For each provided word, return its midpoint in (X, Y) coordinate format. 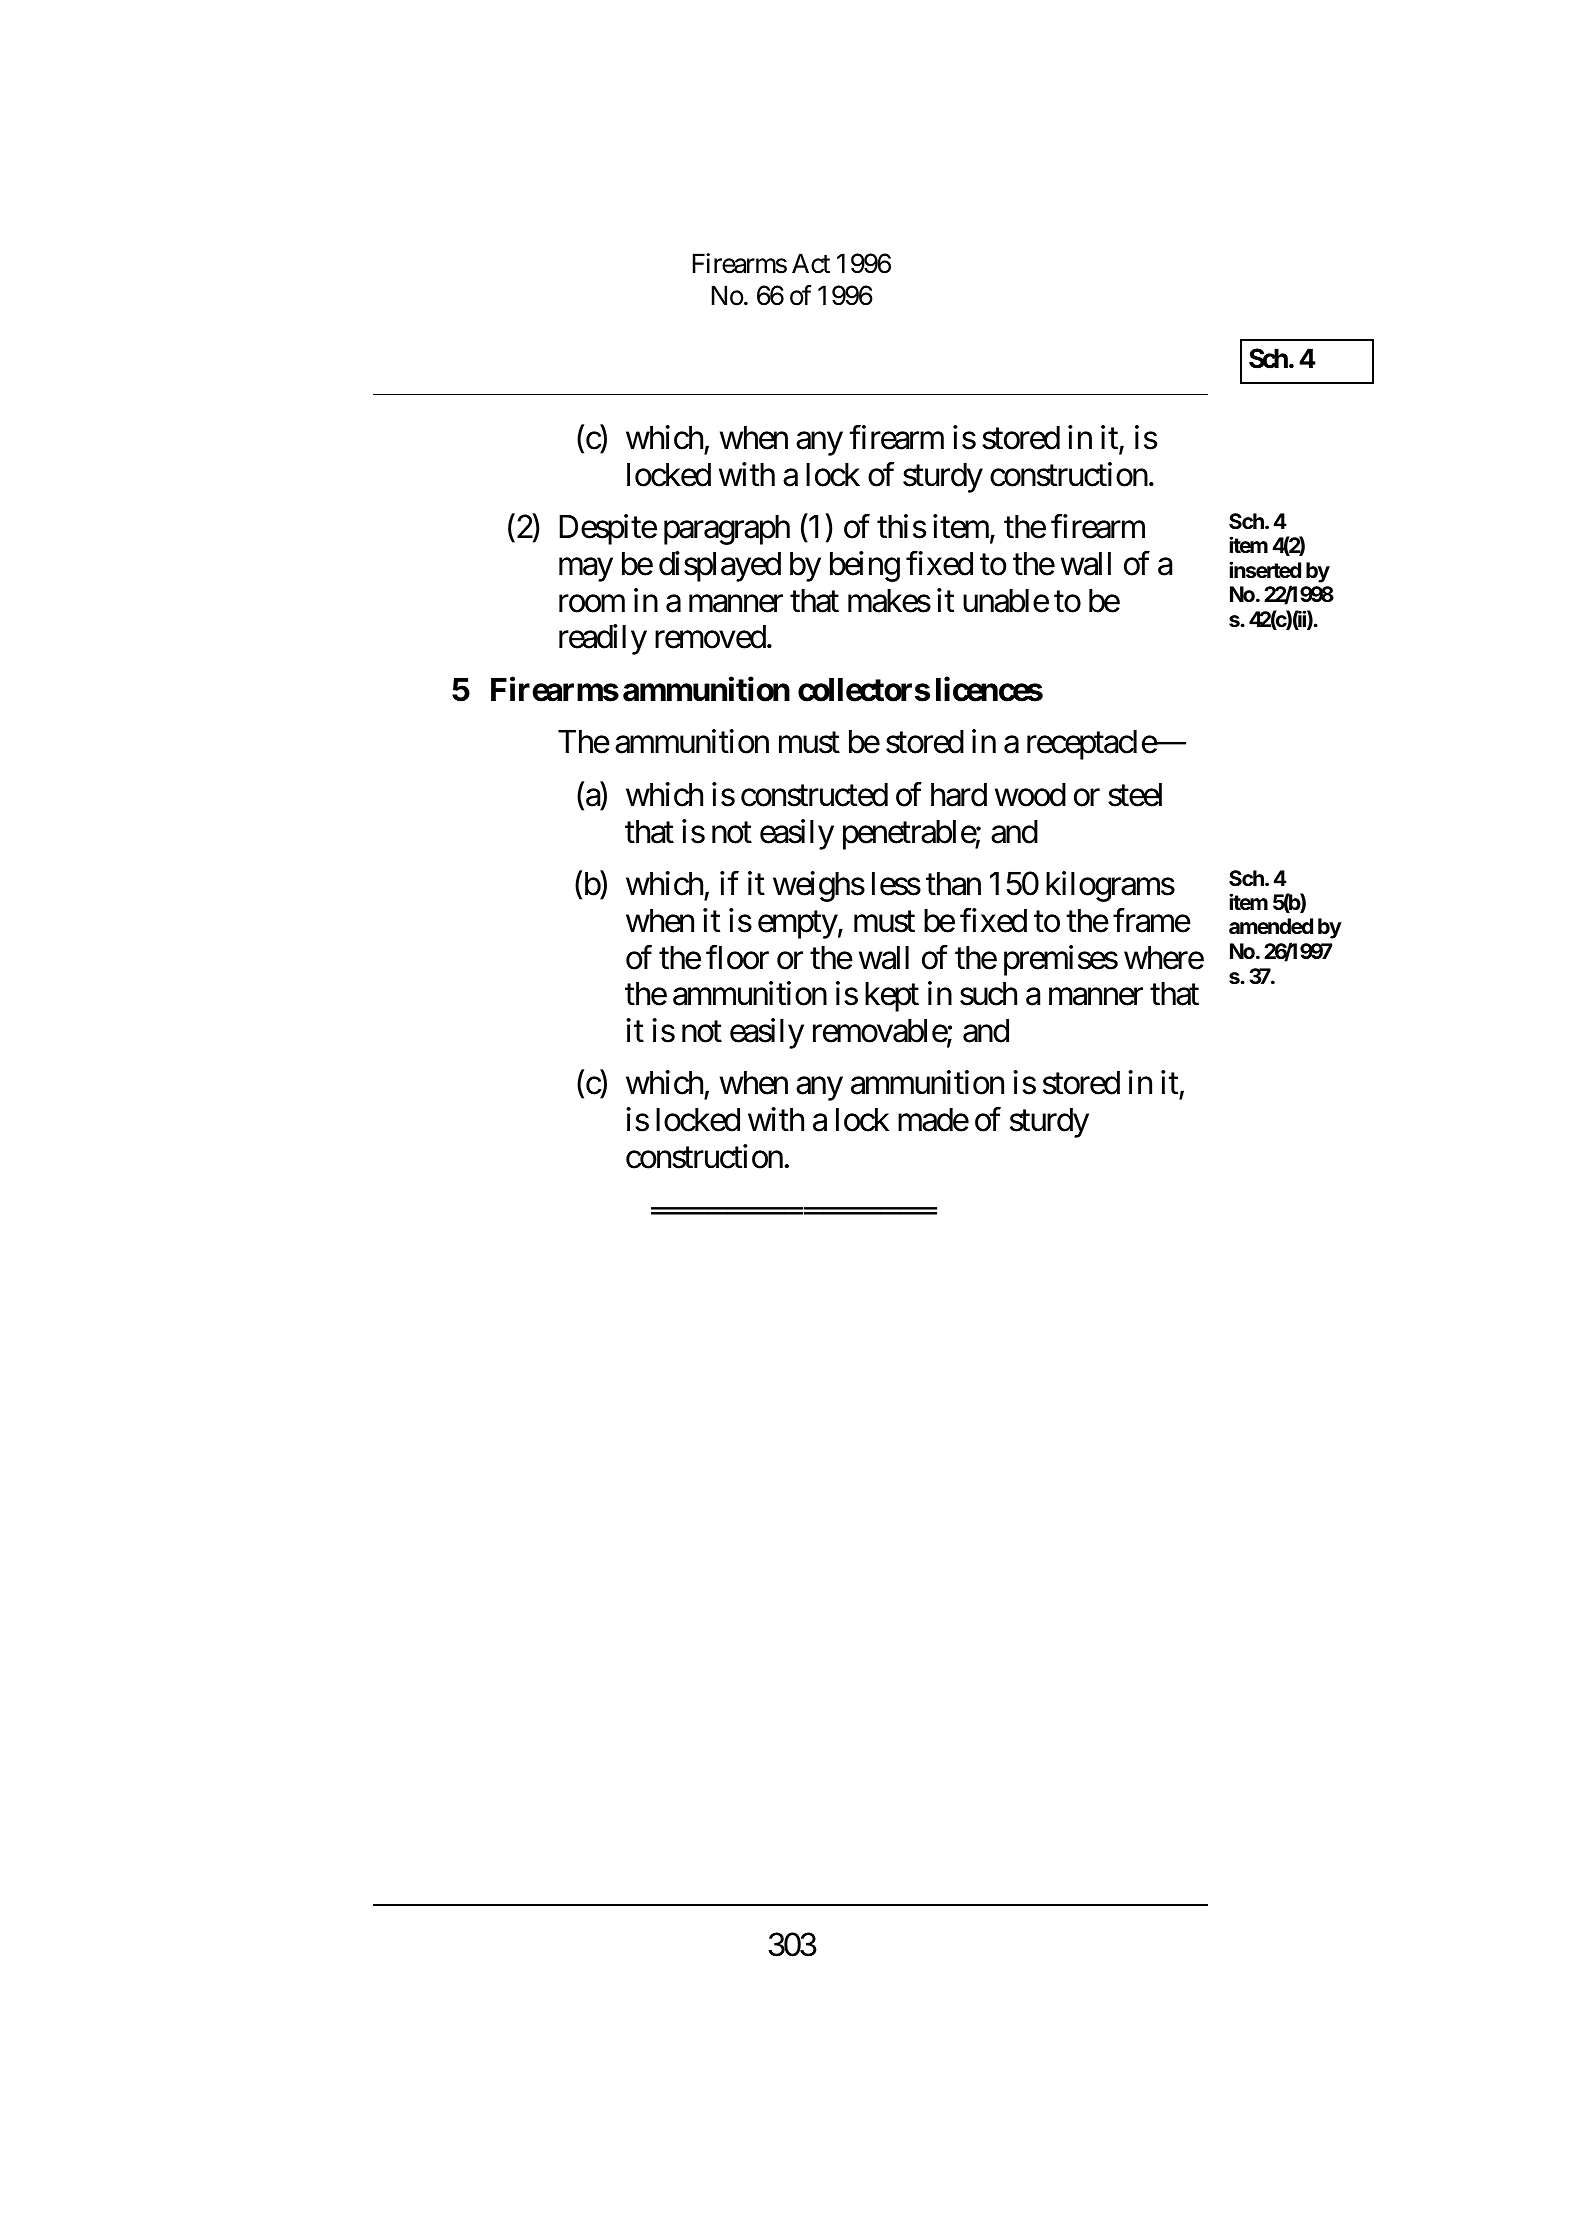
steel (1135, 795)
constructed (814, 795)
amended (1271, 926)
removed (710, 637)
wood (1030, 795)
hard (959, 795)
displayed (720, 566)
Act (811, 263)
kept (892, 997)
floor (737, 957)
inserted (1265, 569)
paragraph (727, 530)
